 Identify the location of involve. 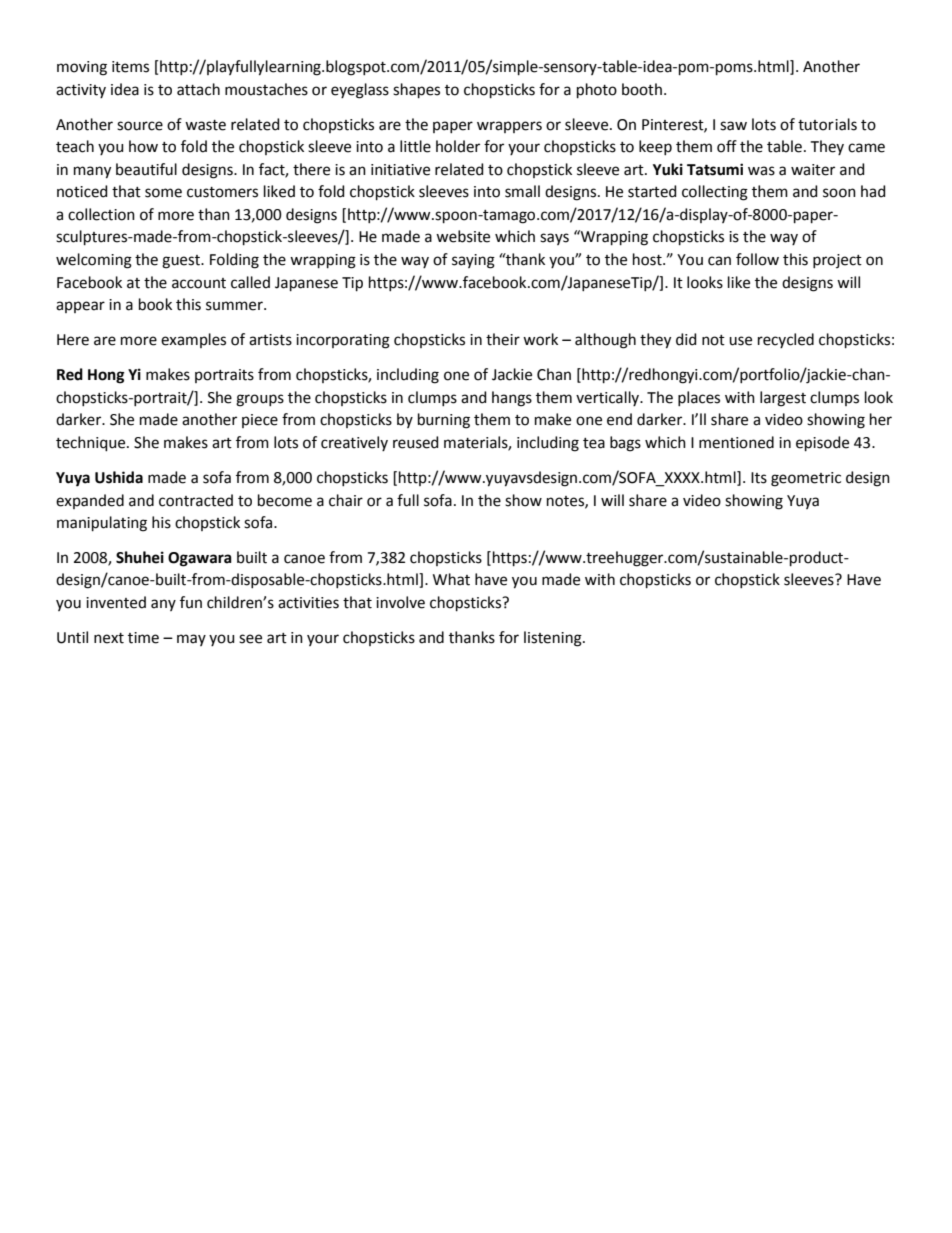
(400, 602).
